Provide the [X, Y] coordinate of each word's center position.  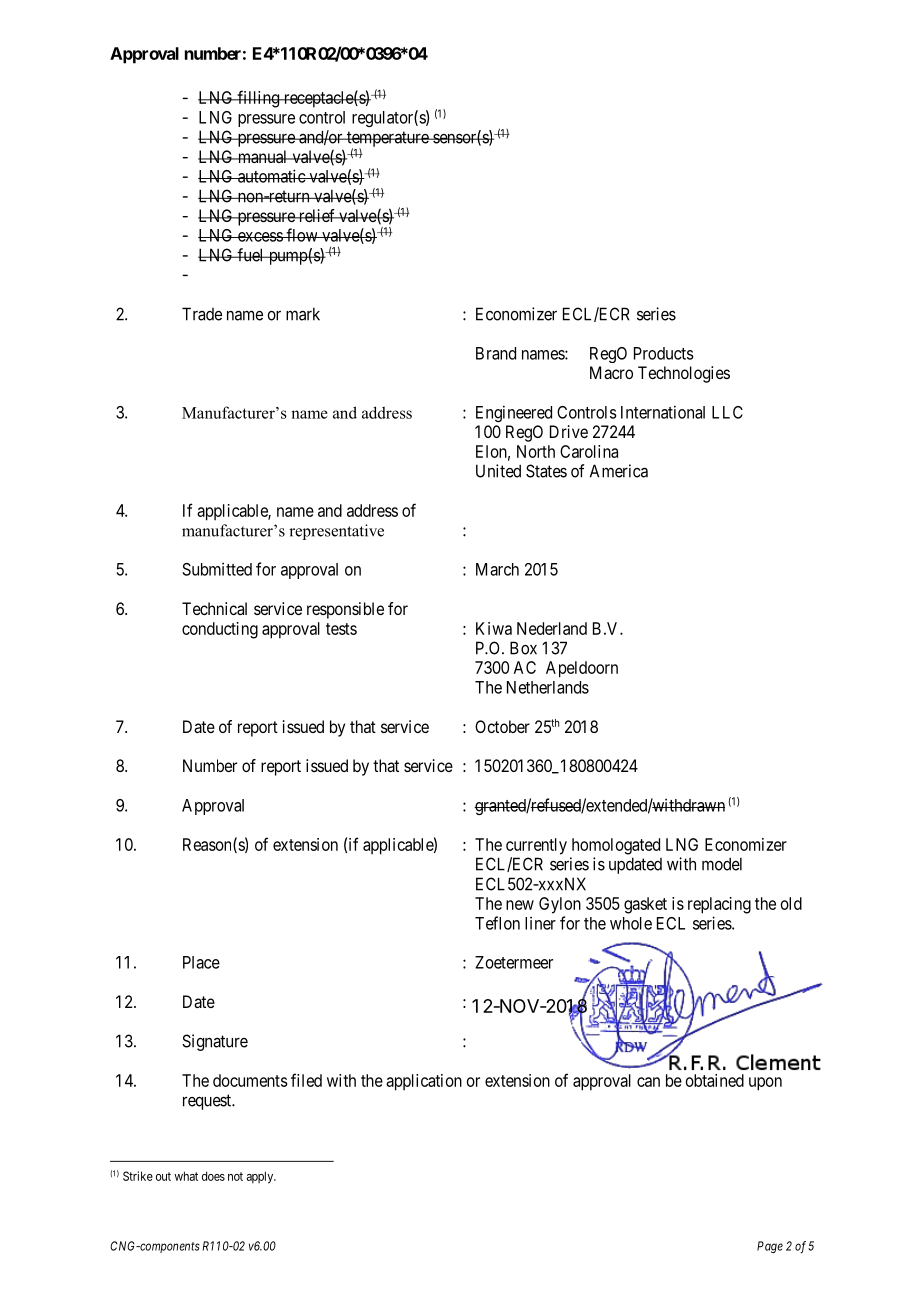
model [722, 864]
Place [201, 962]
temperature [387, 140]
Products [664, 353]
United [498, 471]
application [424, 1082]
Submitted [217, 569]
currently [536, 846]
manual [262, 156]
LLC [727, 412]
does [213, 1176]
